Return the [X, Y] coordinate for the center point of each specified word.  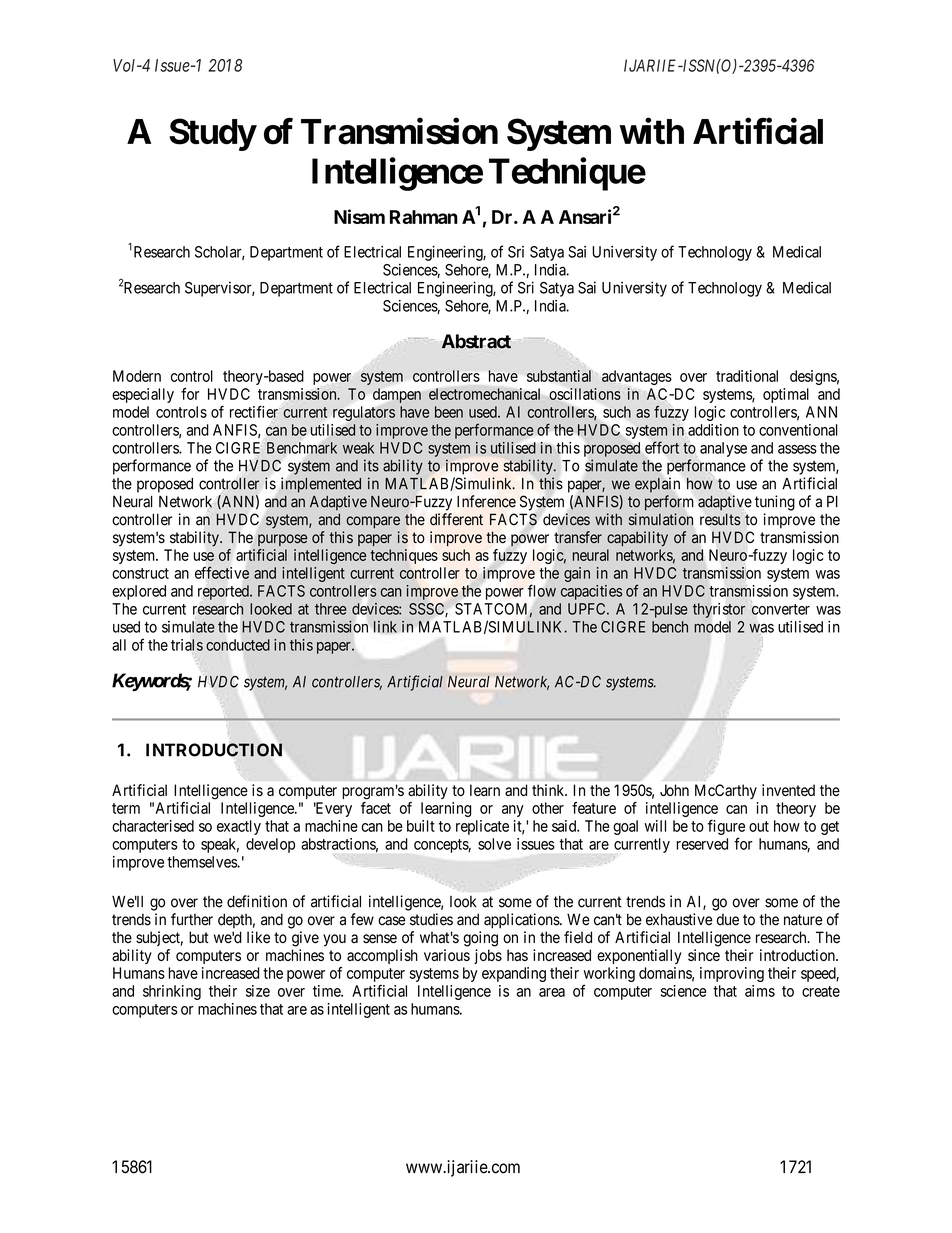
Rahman [424, 217]
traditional [747, 376]
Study [212, 134]
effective [222, 572]
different [456, 519]
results [720, 519]
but [199, 937]
